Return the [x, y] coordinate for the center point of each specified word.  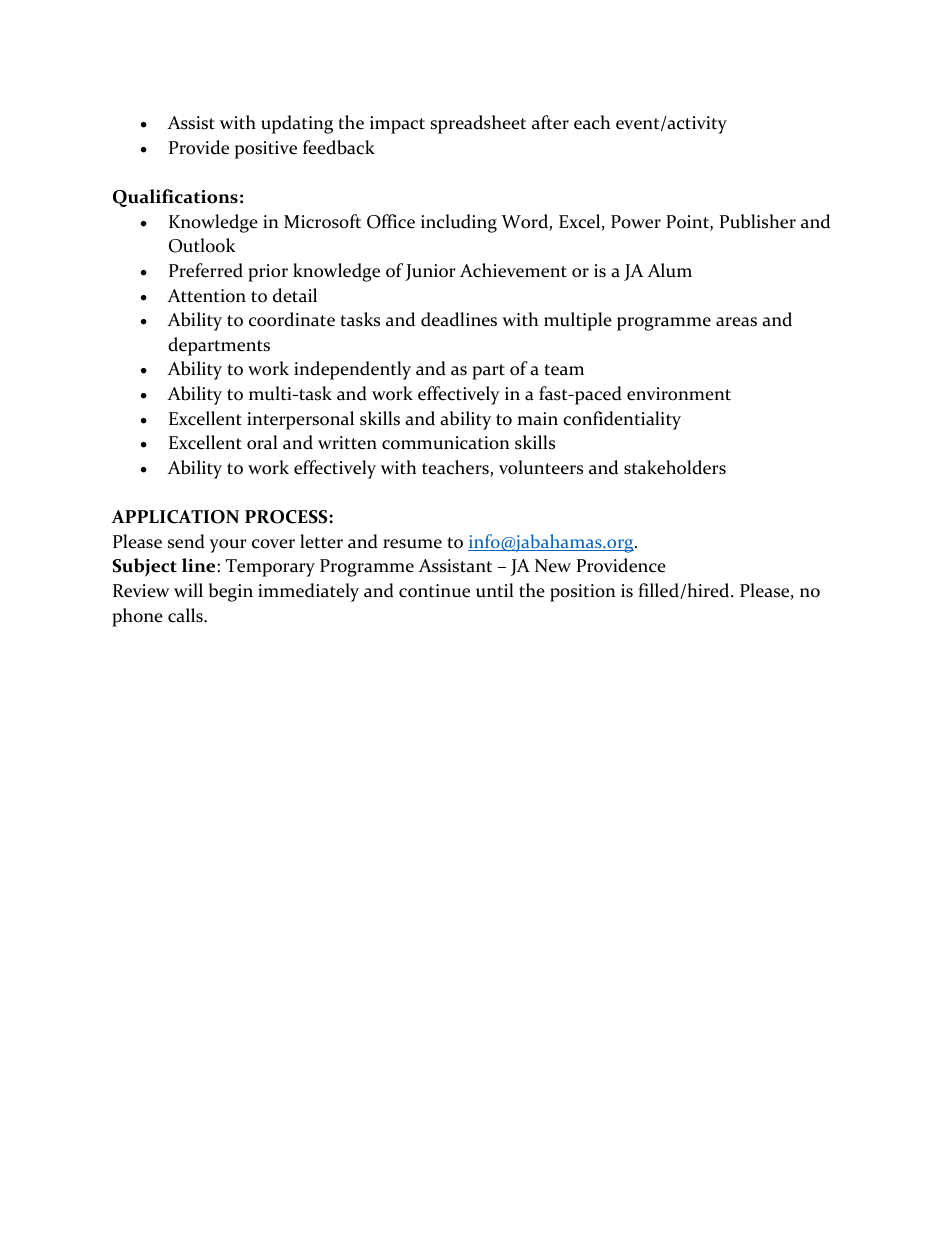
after [550, 122]
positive [266, 150]
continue [434, 591]
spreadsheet [478, 124]
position [583, 593]
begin [231, 592]
